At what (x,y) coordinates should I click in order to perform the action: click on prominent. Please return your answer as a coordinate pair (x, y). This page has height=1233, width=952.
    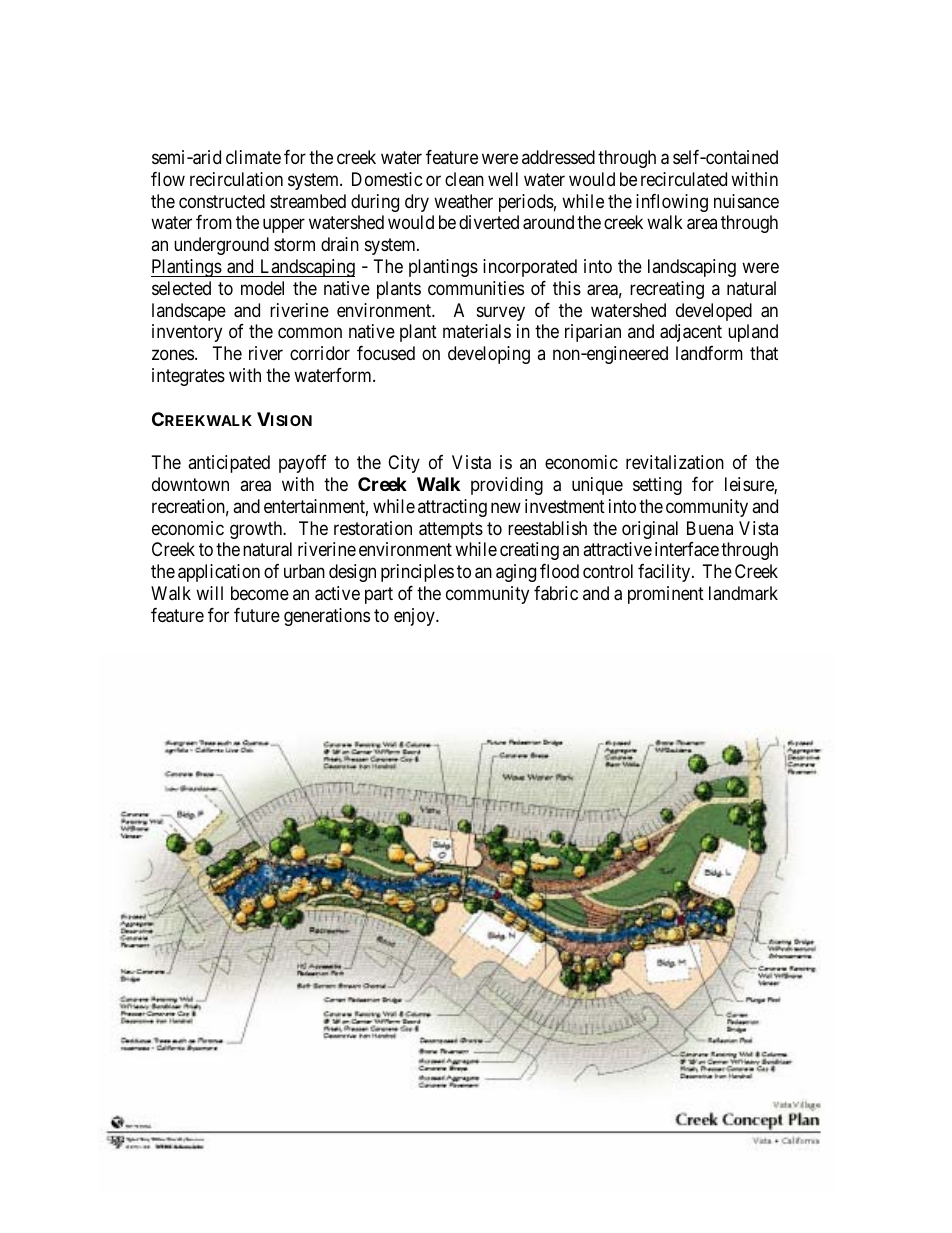
    Looking at the image, I should click on (666, 595).
